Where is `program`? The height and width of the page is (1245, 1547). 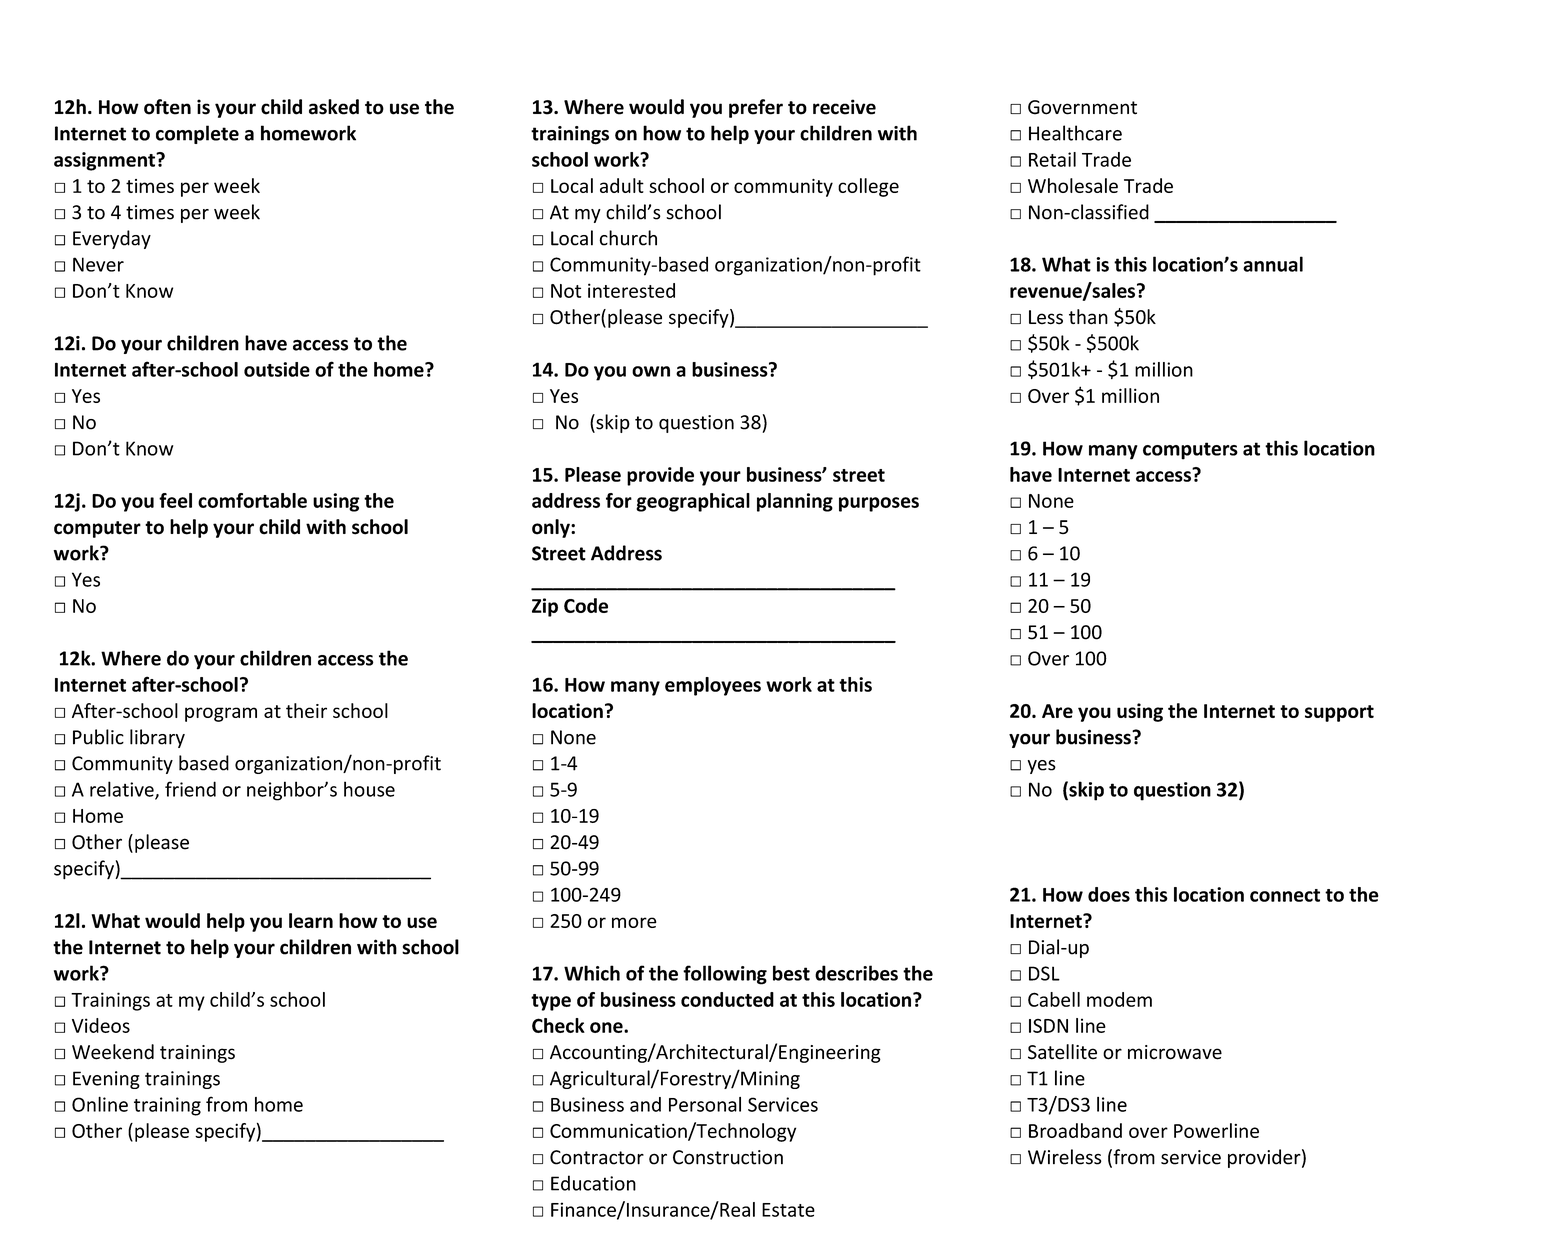
program is located at coordinates (221, 714).
